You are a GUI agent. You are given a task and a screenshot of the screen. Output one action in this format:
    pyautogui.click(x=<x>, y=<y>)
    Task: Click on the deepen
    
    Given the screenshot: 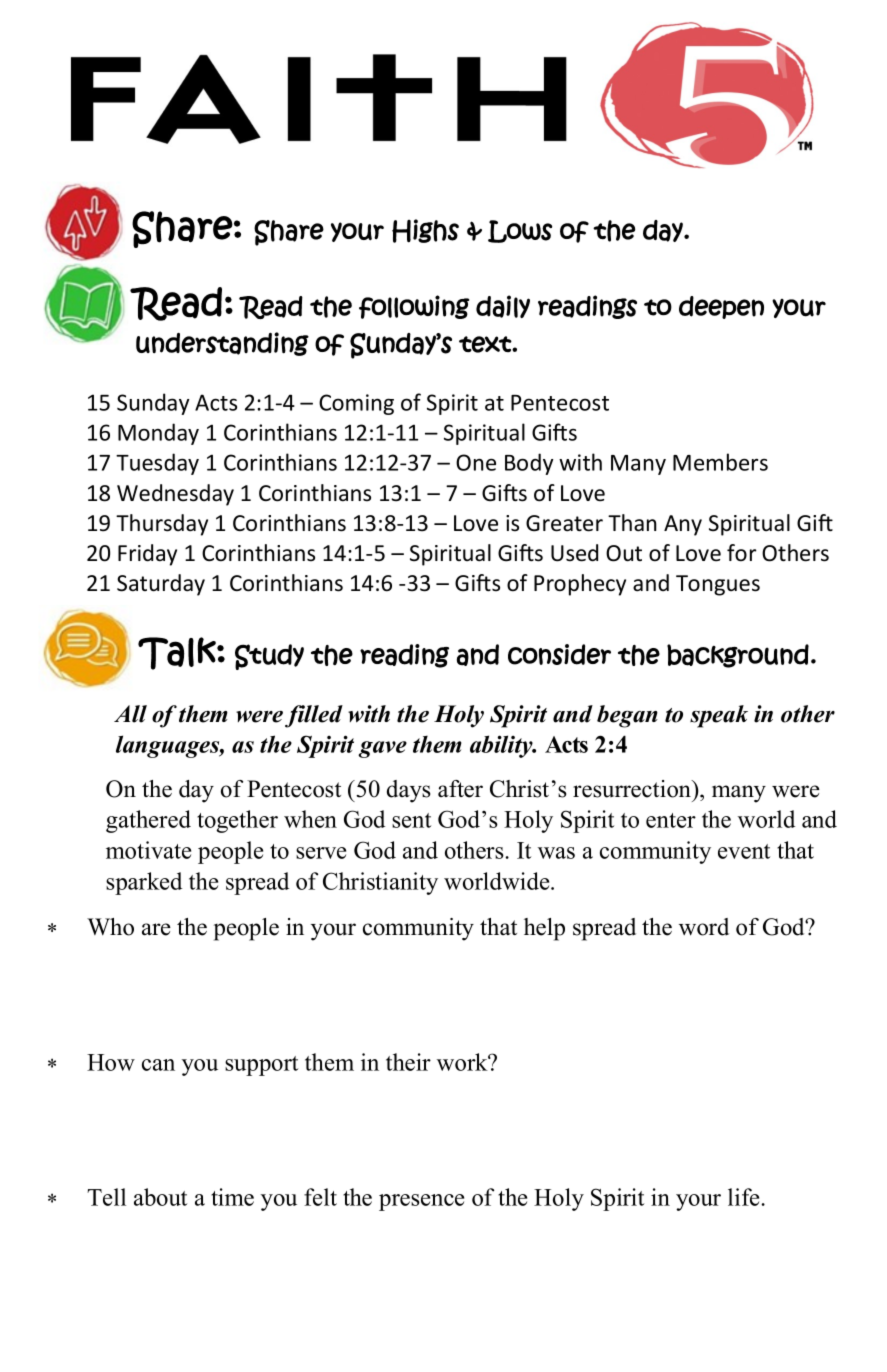 What is the action you would take?
    pyautogui.click(x=721, y=307)
